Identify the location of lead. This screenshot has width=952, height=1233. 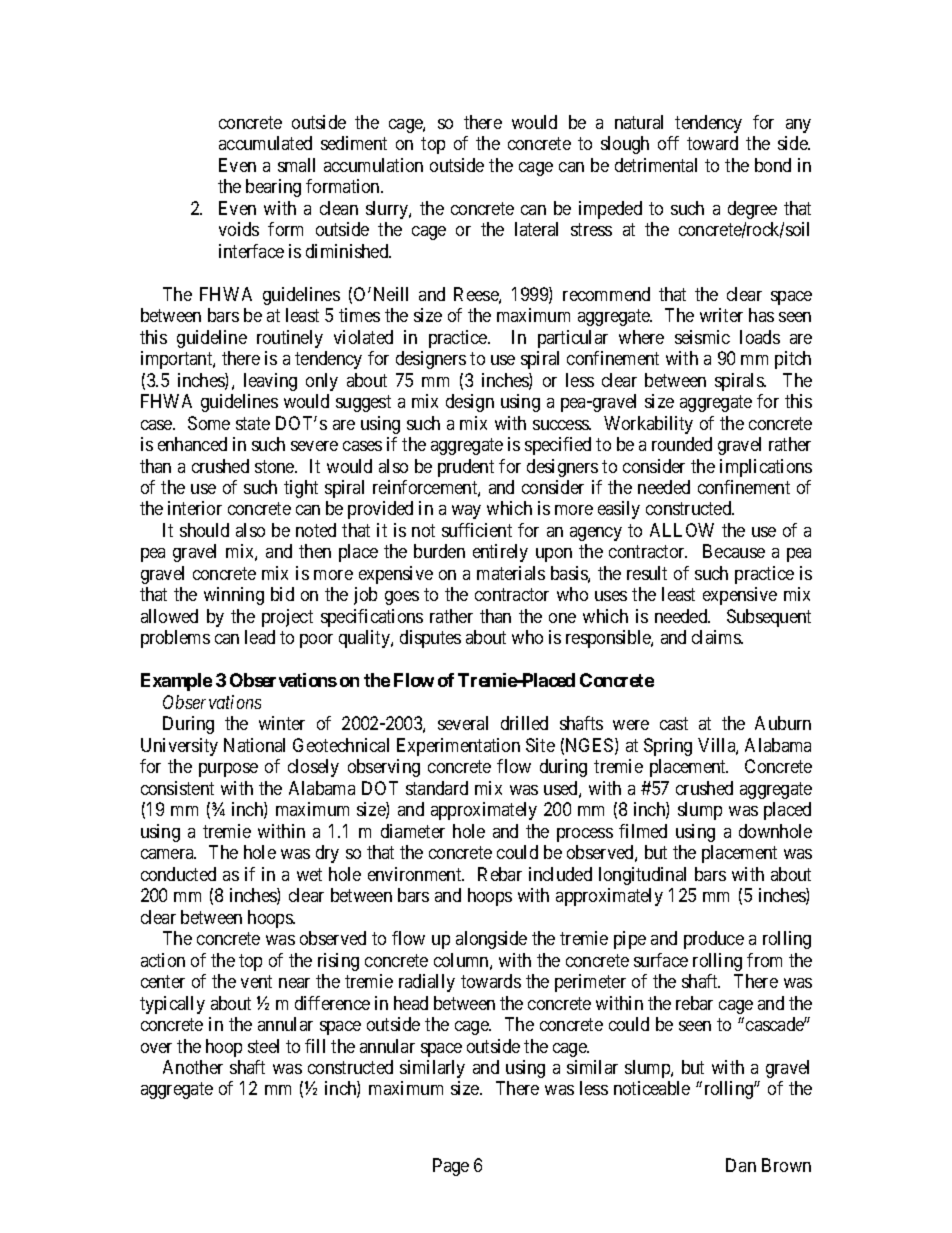
(260, 637).
